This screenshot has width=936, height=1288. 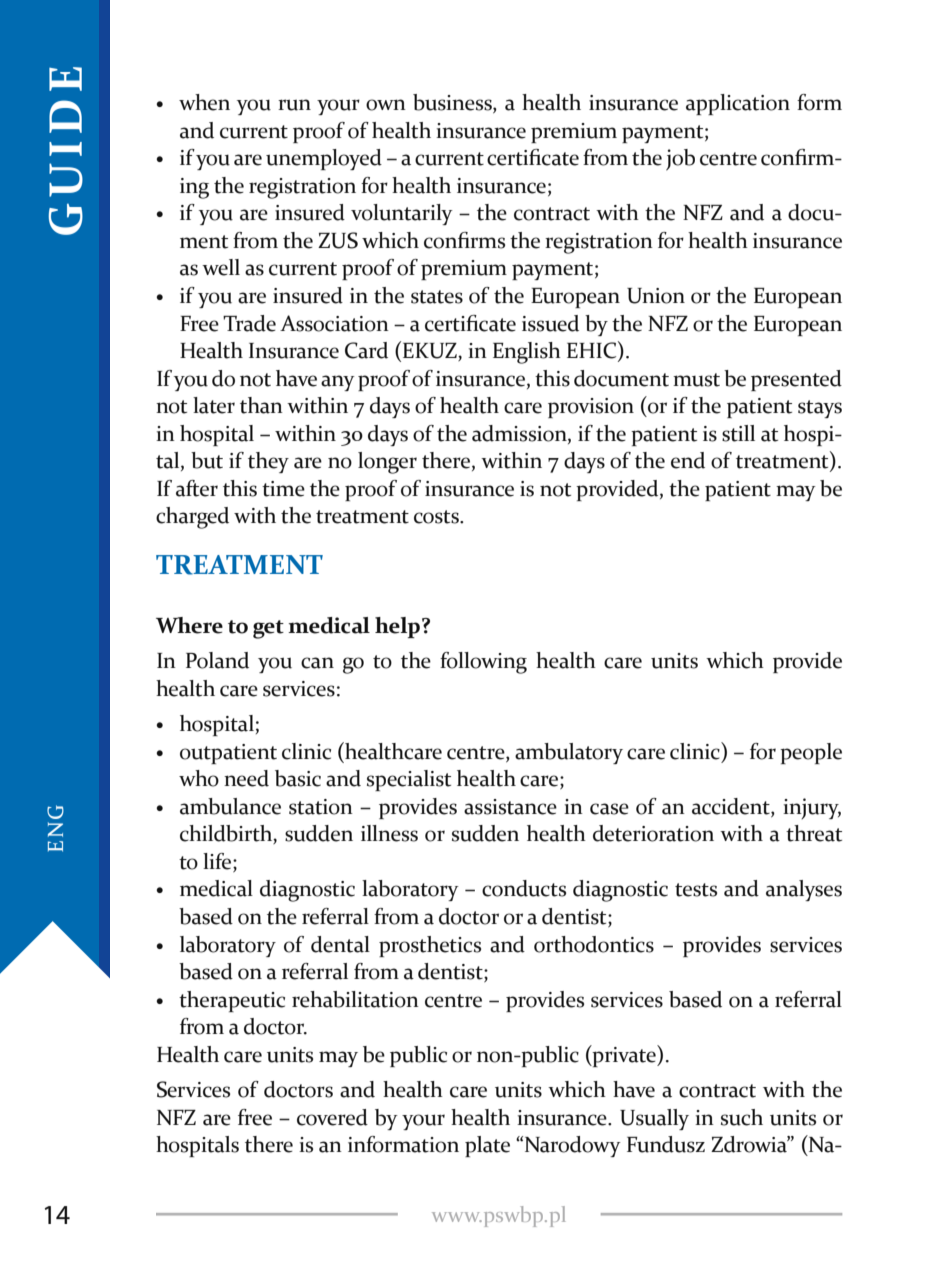 What do you see at coordinates (732, 807) in the screenshot?
I see `accident` at bounding box center [732, 807].
